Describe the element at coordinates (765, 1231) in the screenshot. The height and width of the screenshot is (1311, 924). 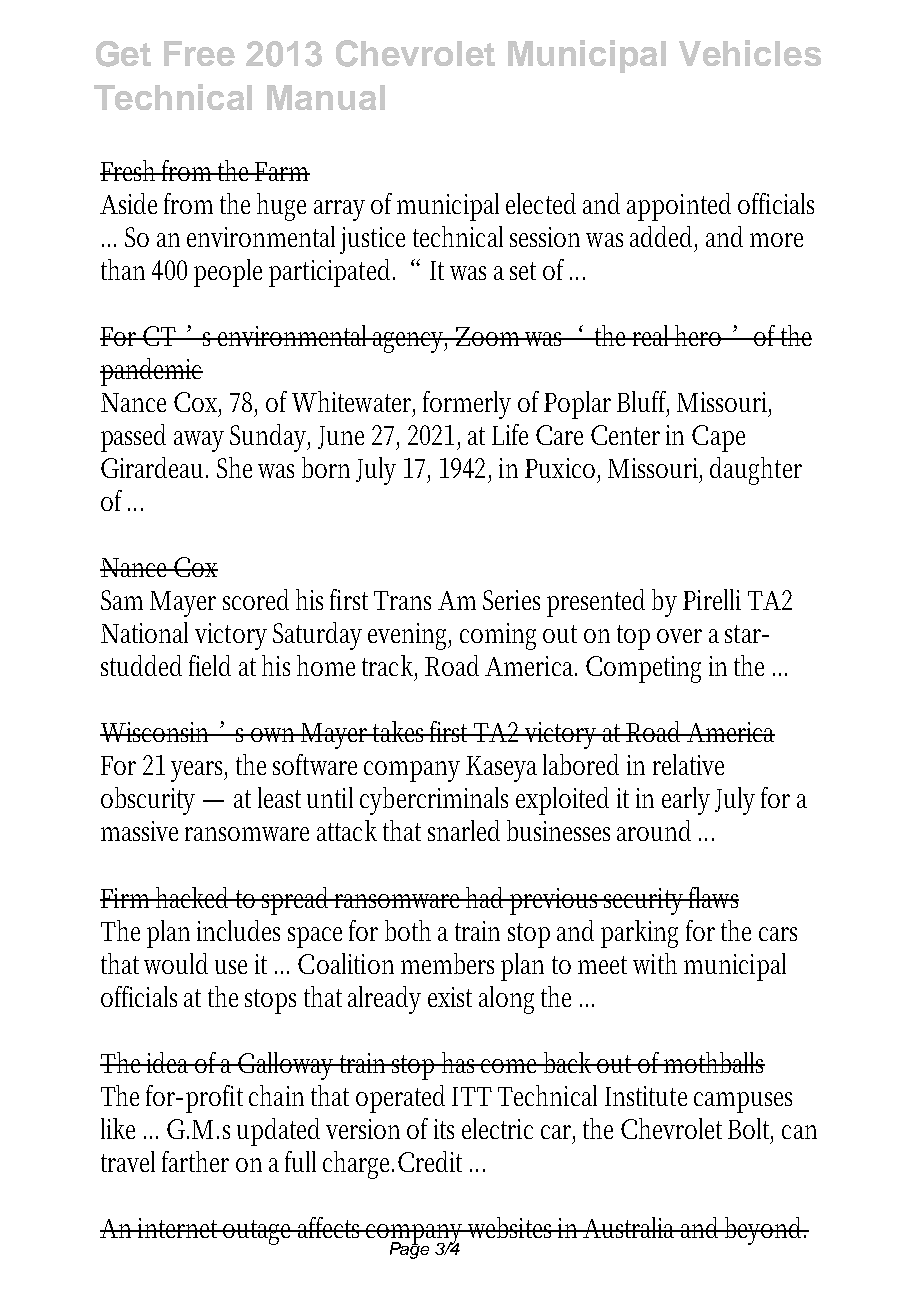
I see `beyond` at that location.
